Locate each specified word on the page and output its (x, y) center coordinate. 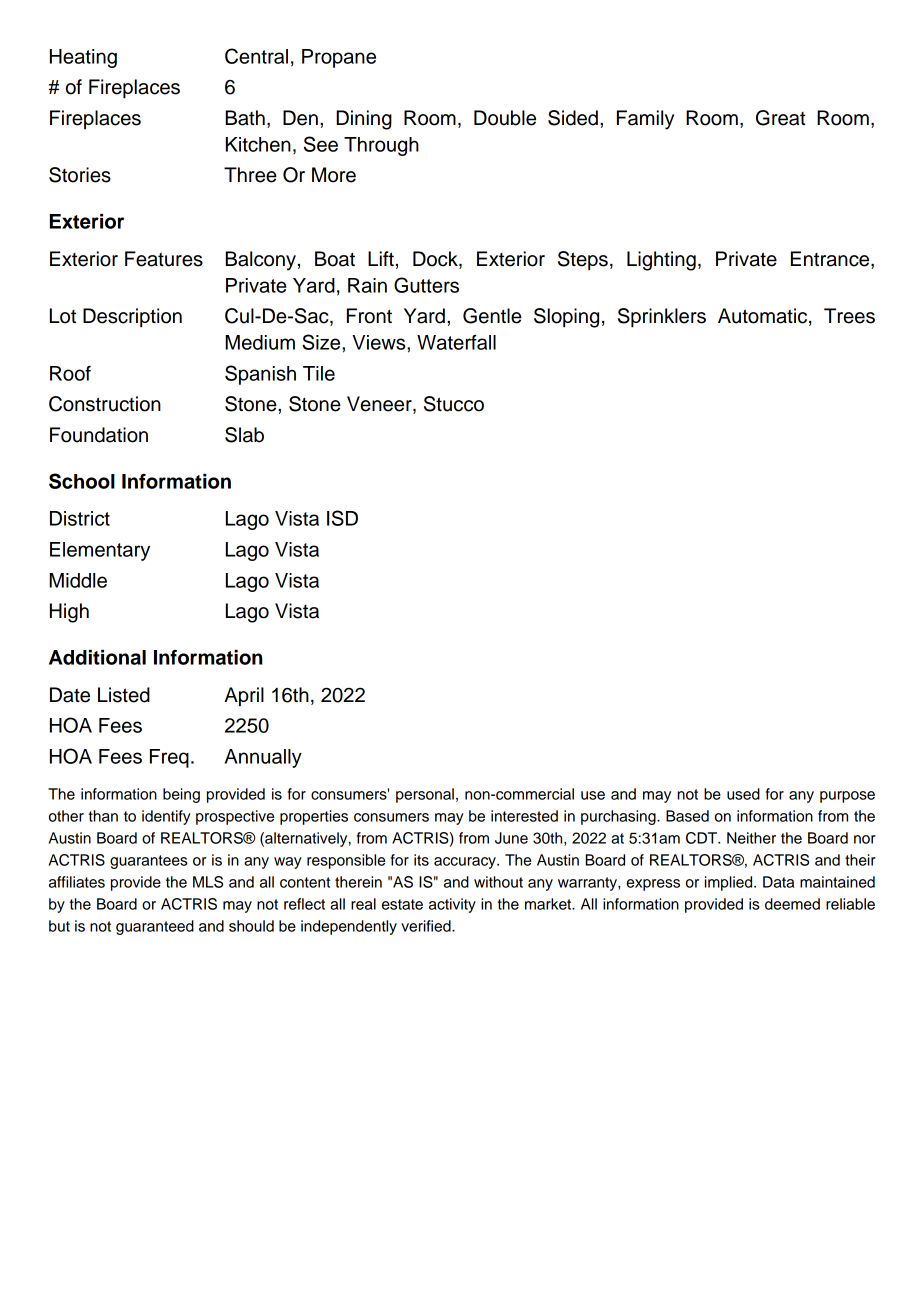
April (244, 696)
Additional (97, 657)
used (743, 794)
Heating (83, 58)
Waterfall (456, 342)
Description (132, 318)
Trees (849, 316)
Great (781, 118)
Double (505, 118)
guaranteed (155, 927)
